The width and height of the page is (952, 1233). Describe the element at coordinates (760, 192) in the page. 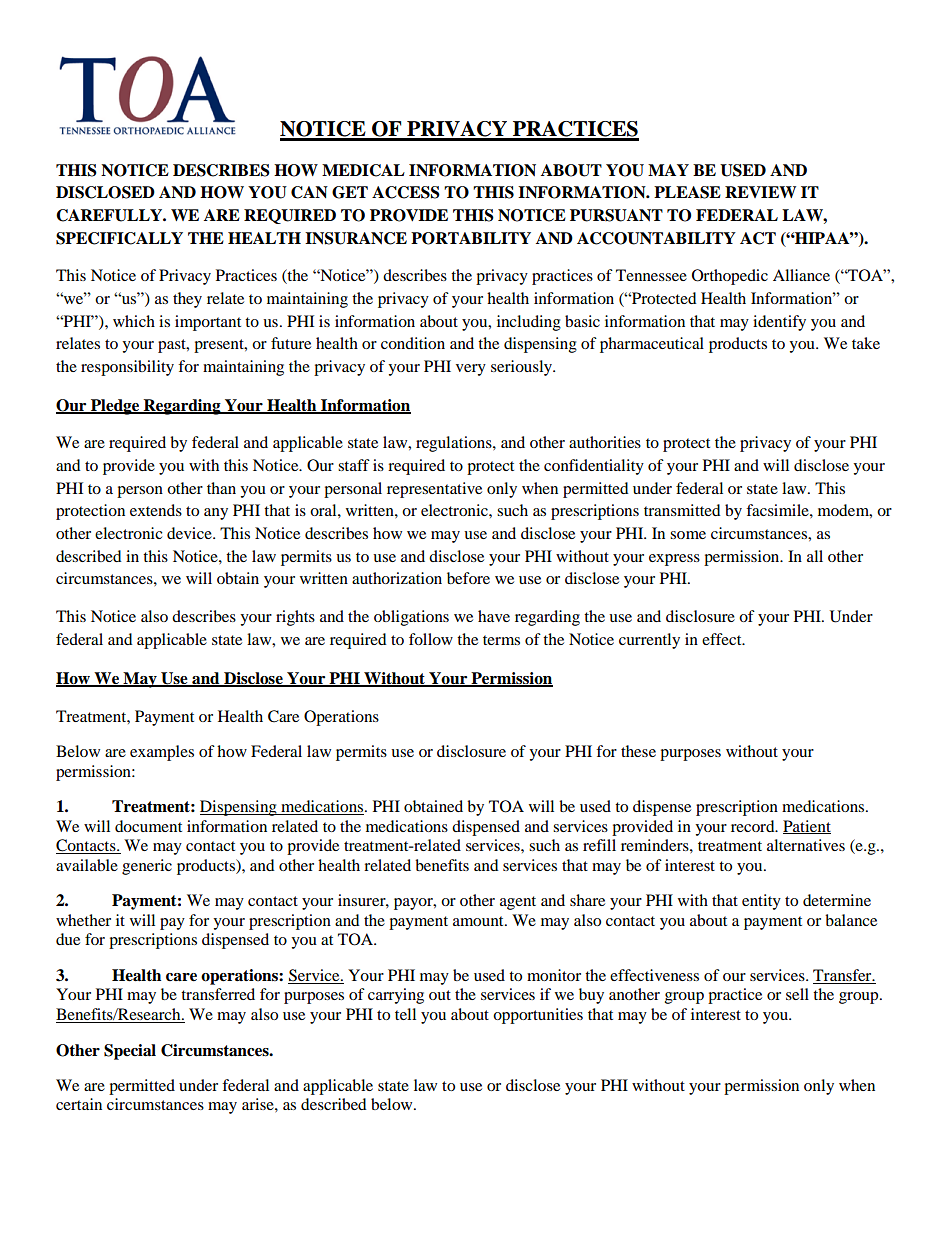

I see `REVIEW` at that location.
